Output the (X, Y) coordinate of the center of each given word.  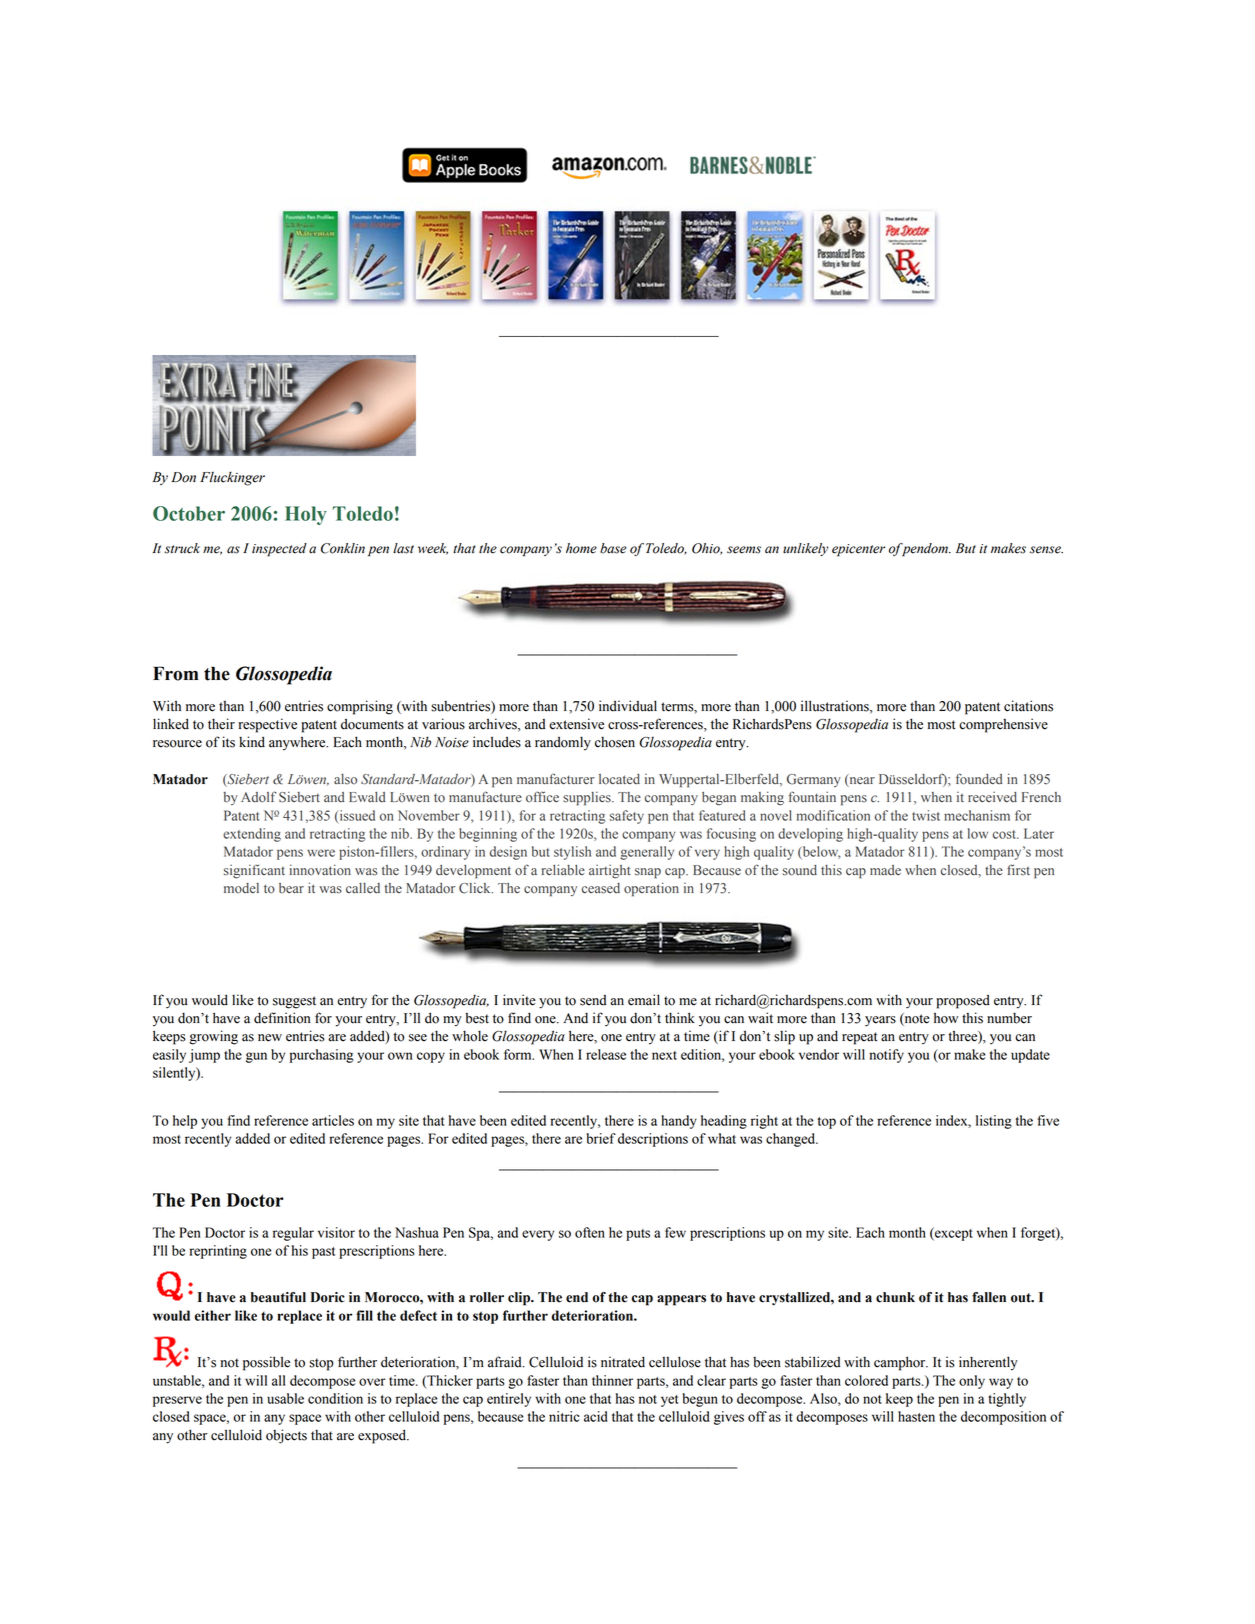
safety (627, 817)
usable (285, 1398)
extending (252, 835)
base (613, 548)
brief (601, 1138)
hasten (916, 1416)
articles (333, 1120)
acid (595, 1416)
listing (994, 1122)
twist (926, 815)
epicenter (858, 550)
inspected (279, 550)
